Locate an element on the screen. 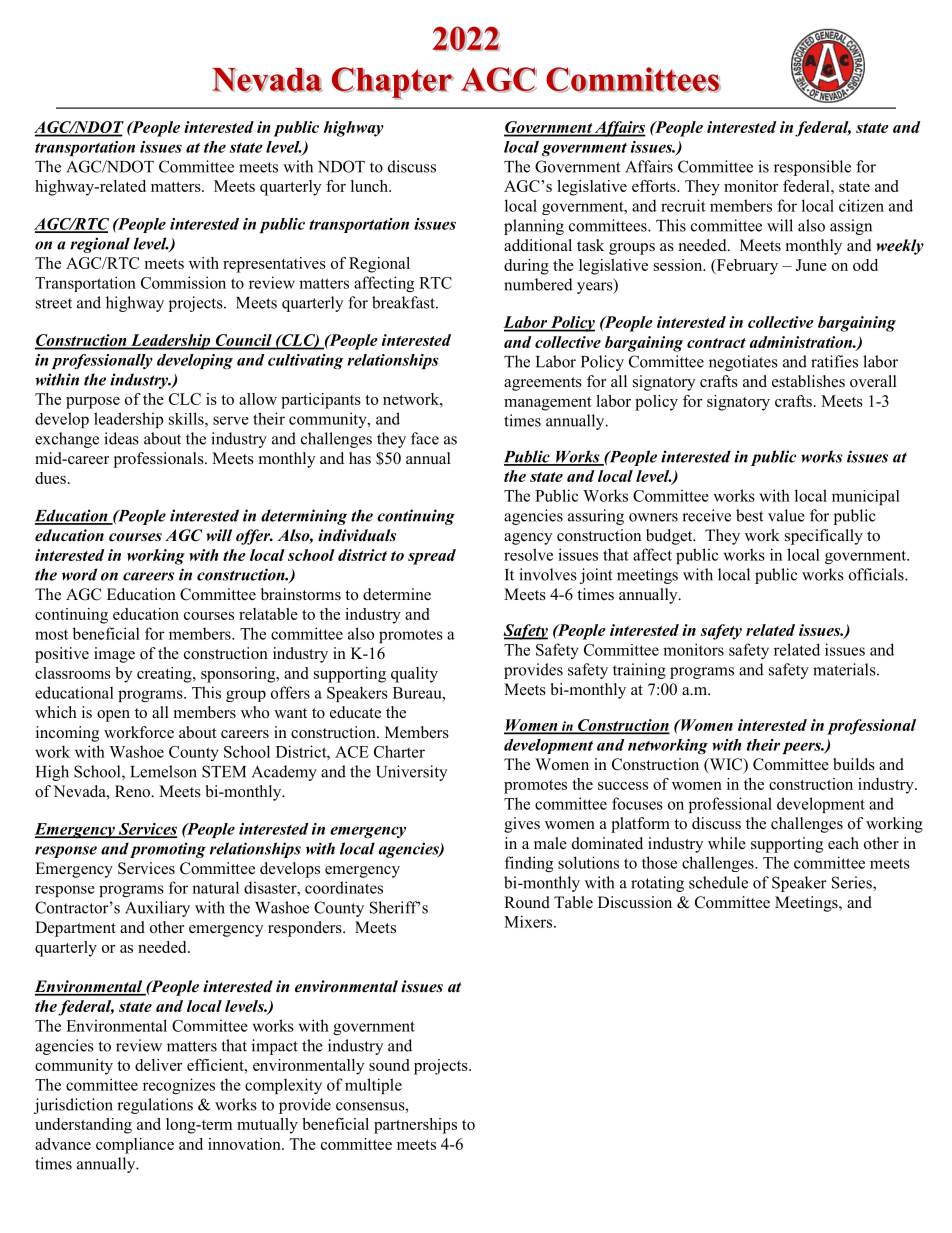 Image resolution: width=952 pixels, height=1233 pixels. officials is located at coordinates (877, 574).
